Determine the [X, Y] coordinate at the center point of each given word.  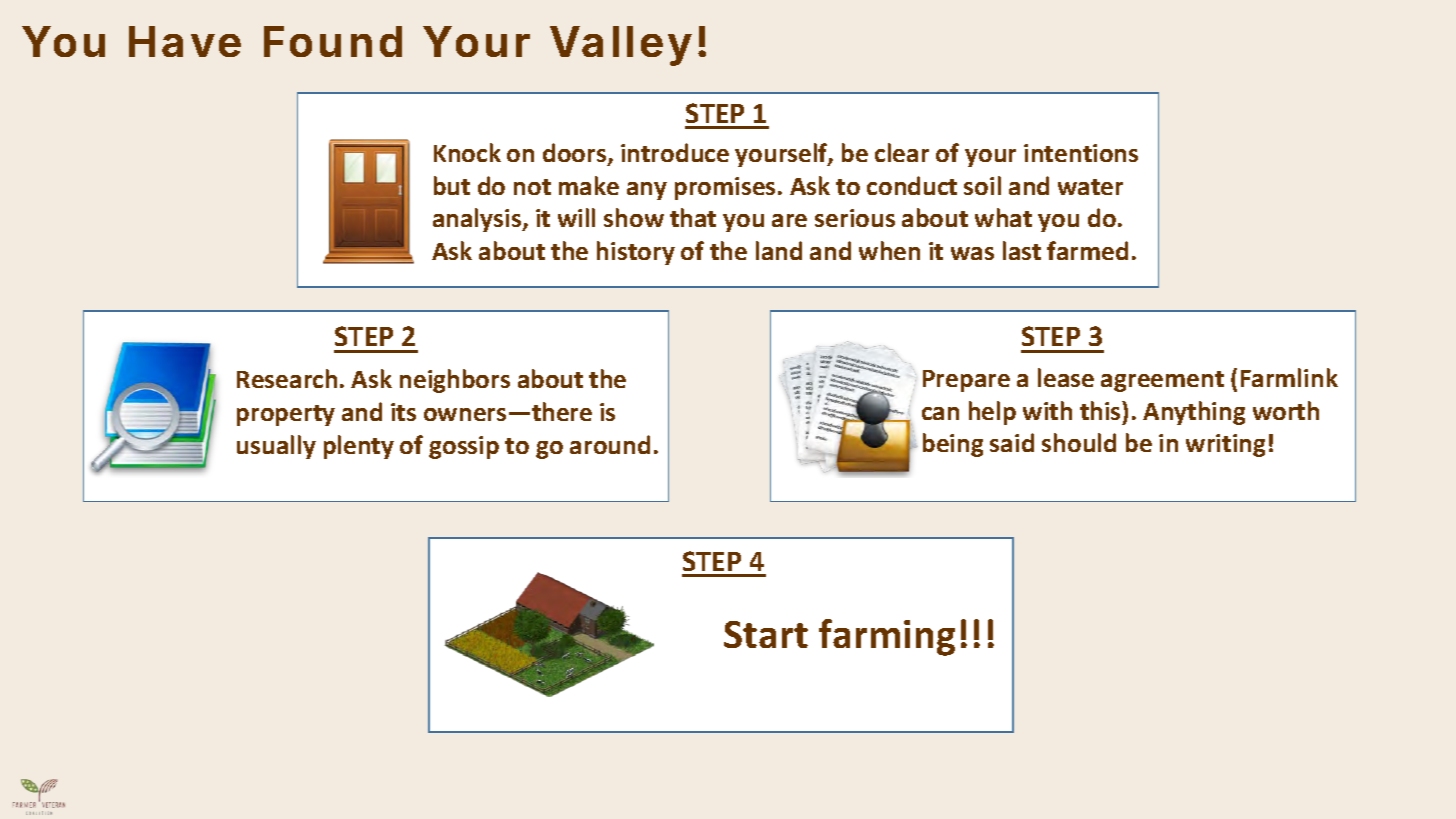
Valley [621, 46]
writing [1225, 445]
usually [276, 447]
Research [287, 378]
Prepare [966, 381]
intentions [1081, 153]
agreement [1162, 381]
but [452, 185]
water [1090, 187]
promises [727, 188]
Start [766, 634]
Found [333, 41]
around [610, 444]
